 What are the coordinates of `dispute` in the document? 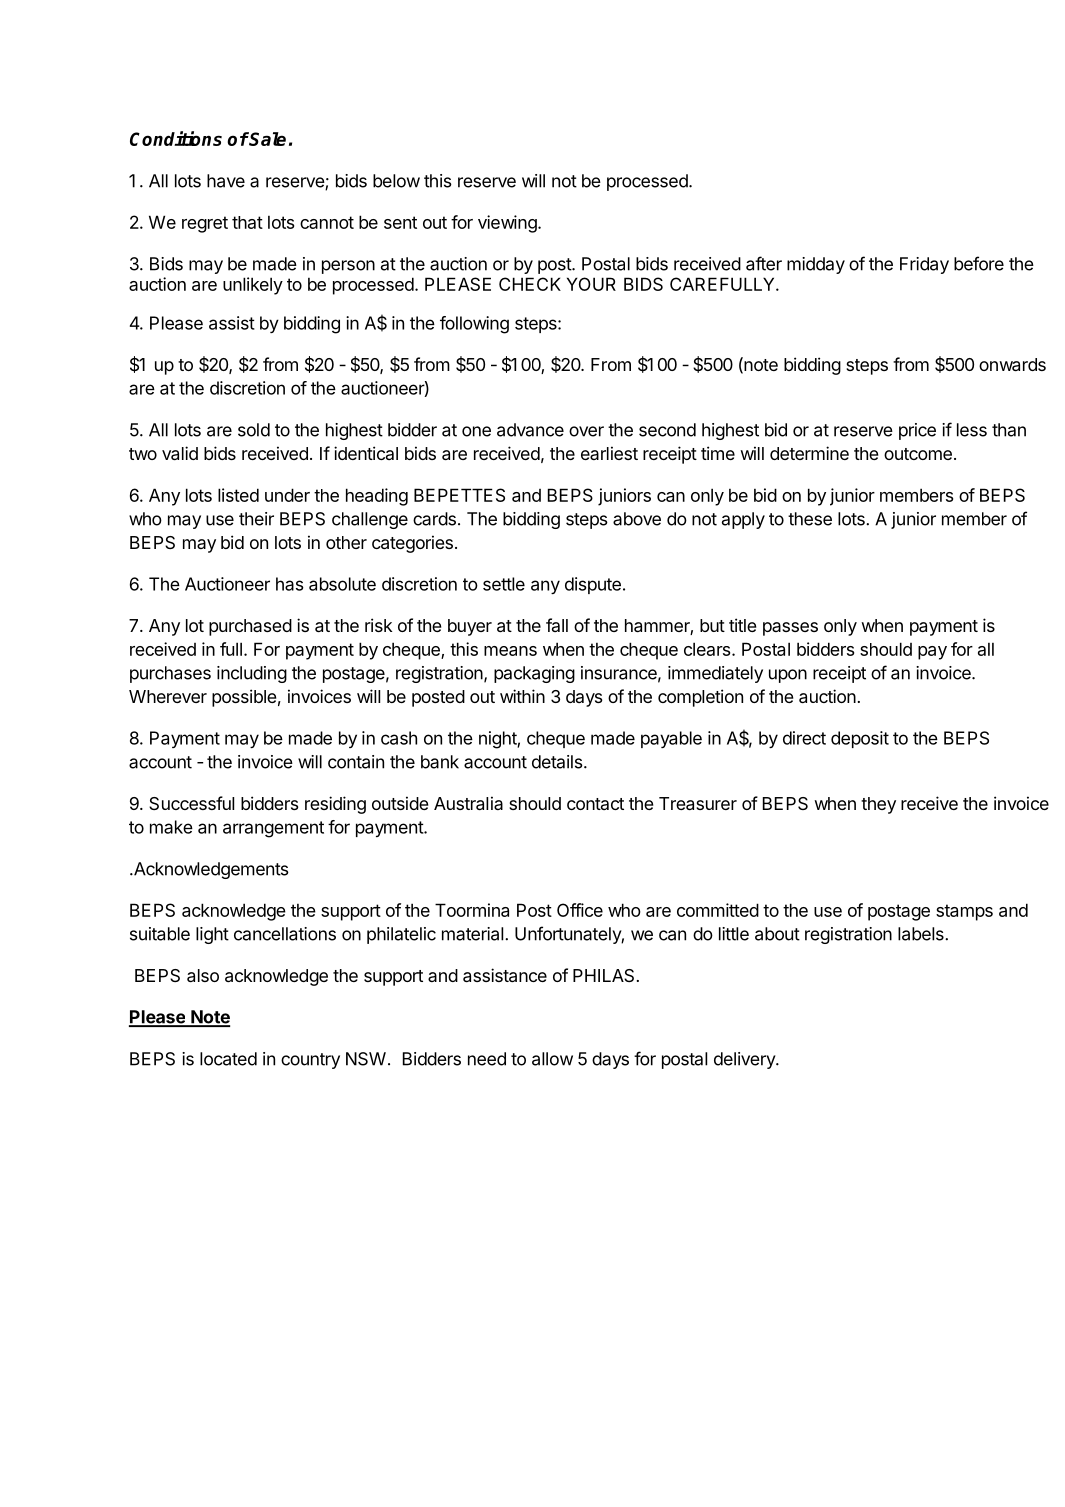 It's located at (593, 585).
